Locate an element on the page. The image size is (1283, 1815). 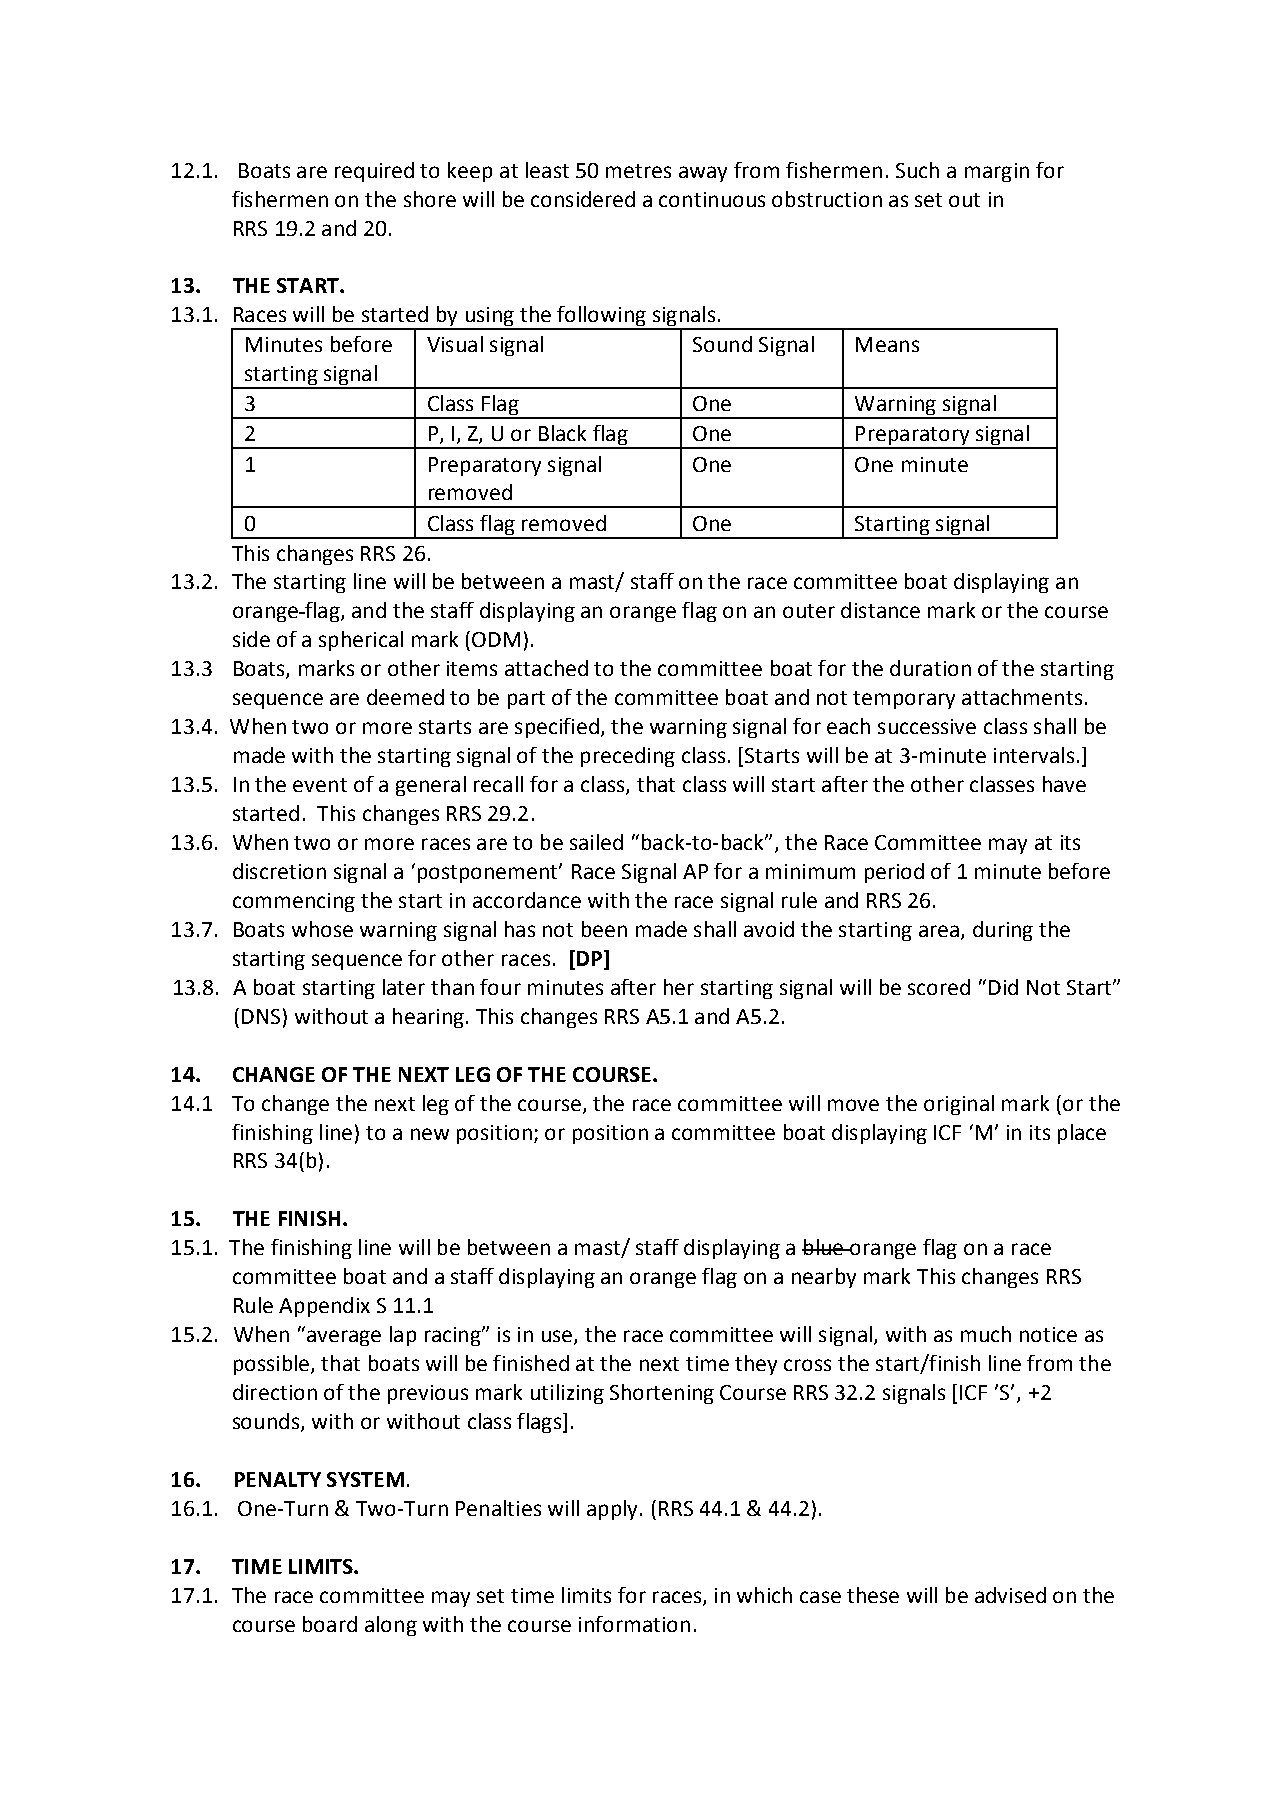
margin is located at coordinates (997, 172).
